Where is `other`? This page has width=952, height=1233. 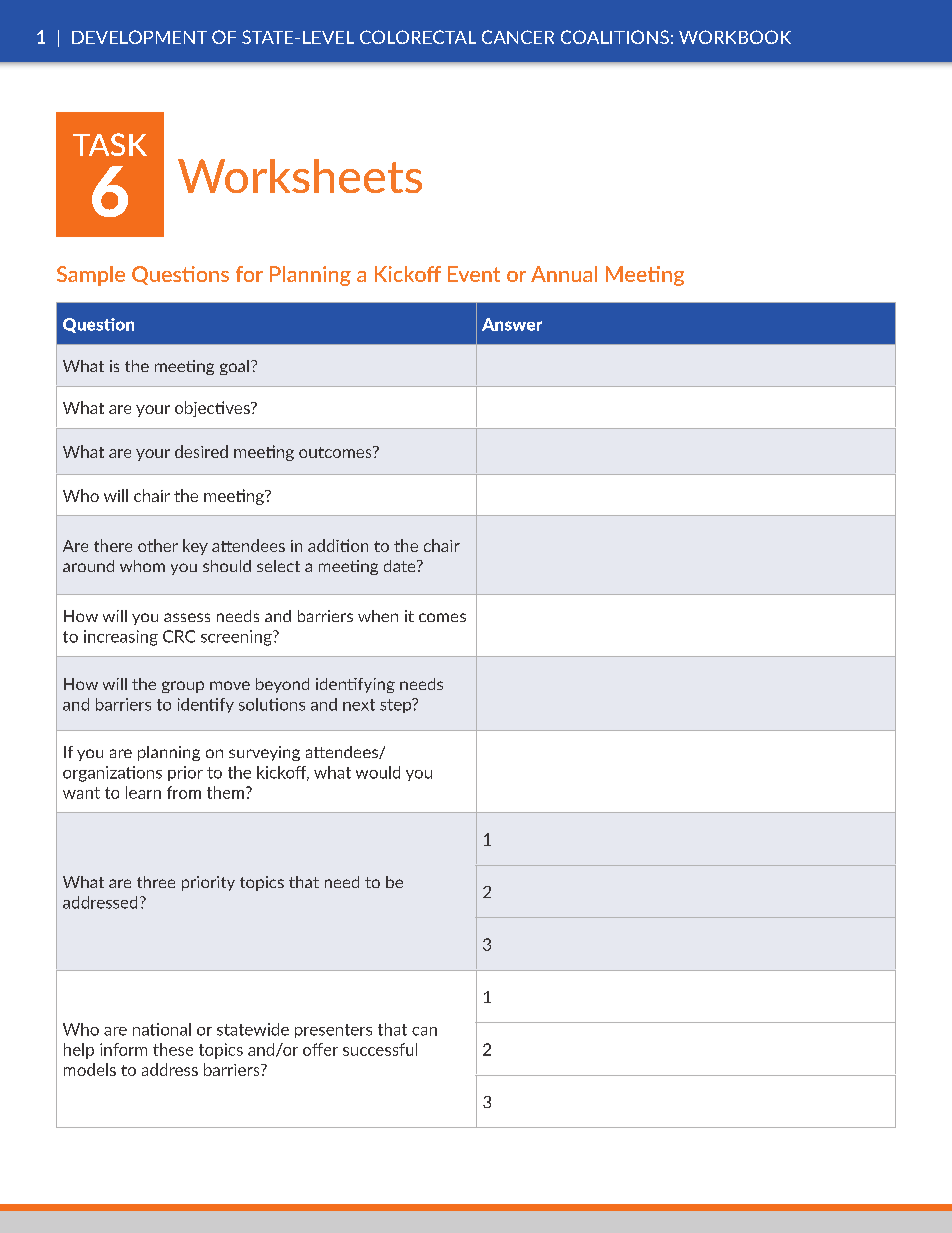
other is located at coordinates (158, 545).
